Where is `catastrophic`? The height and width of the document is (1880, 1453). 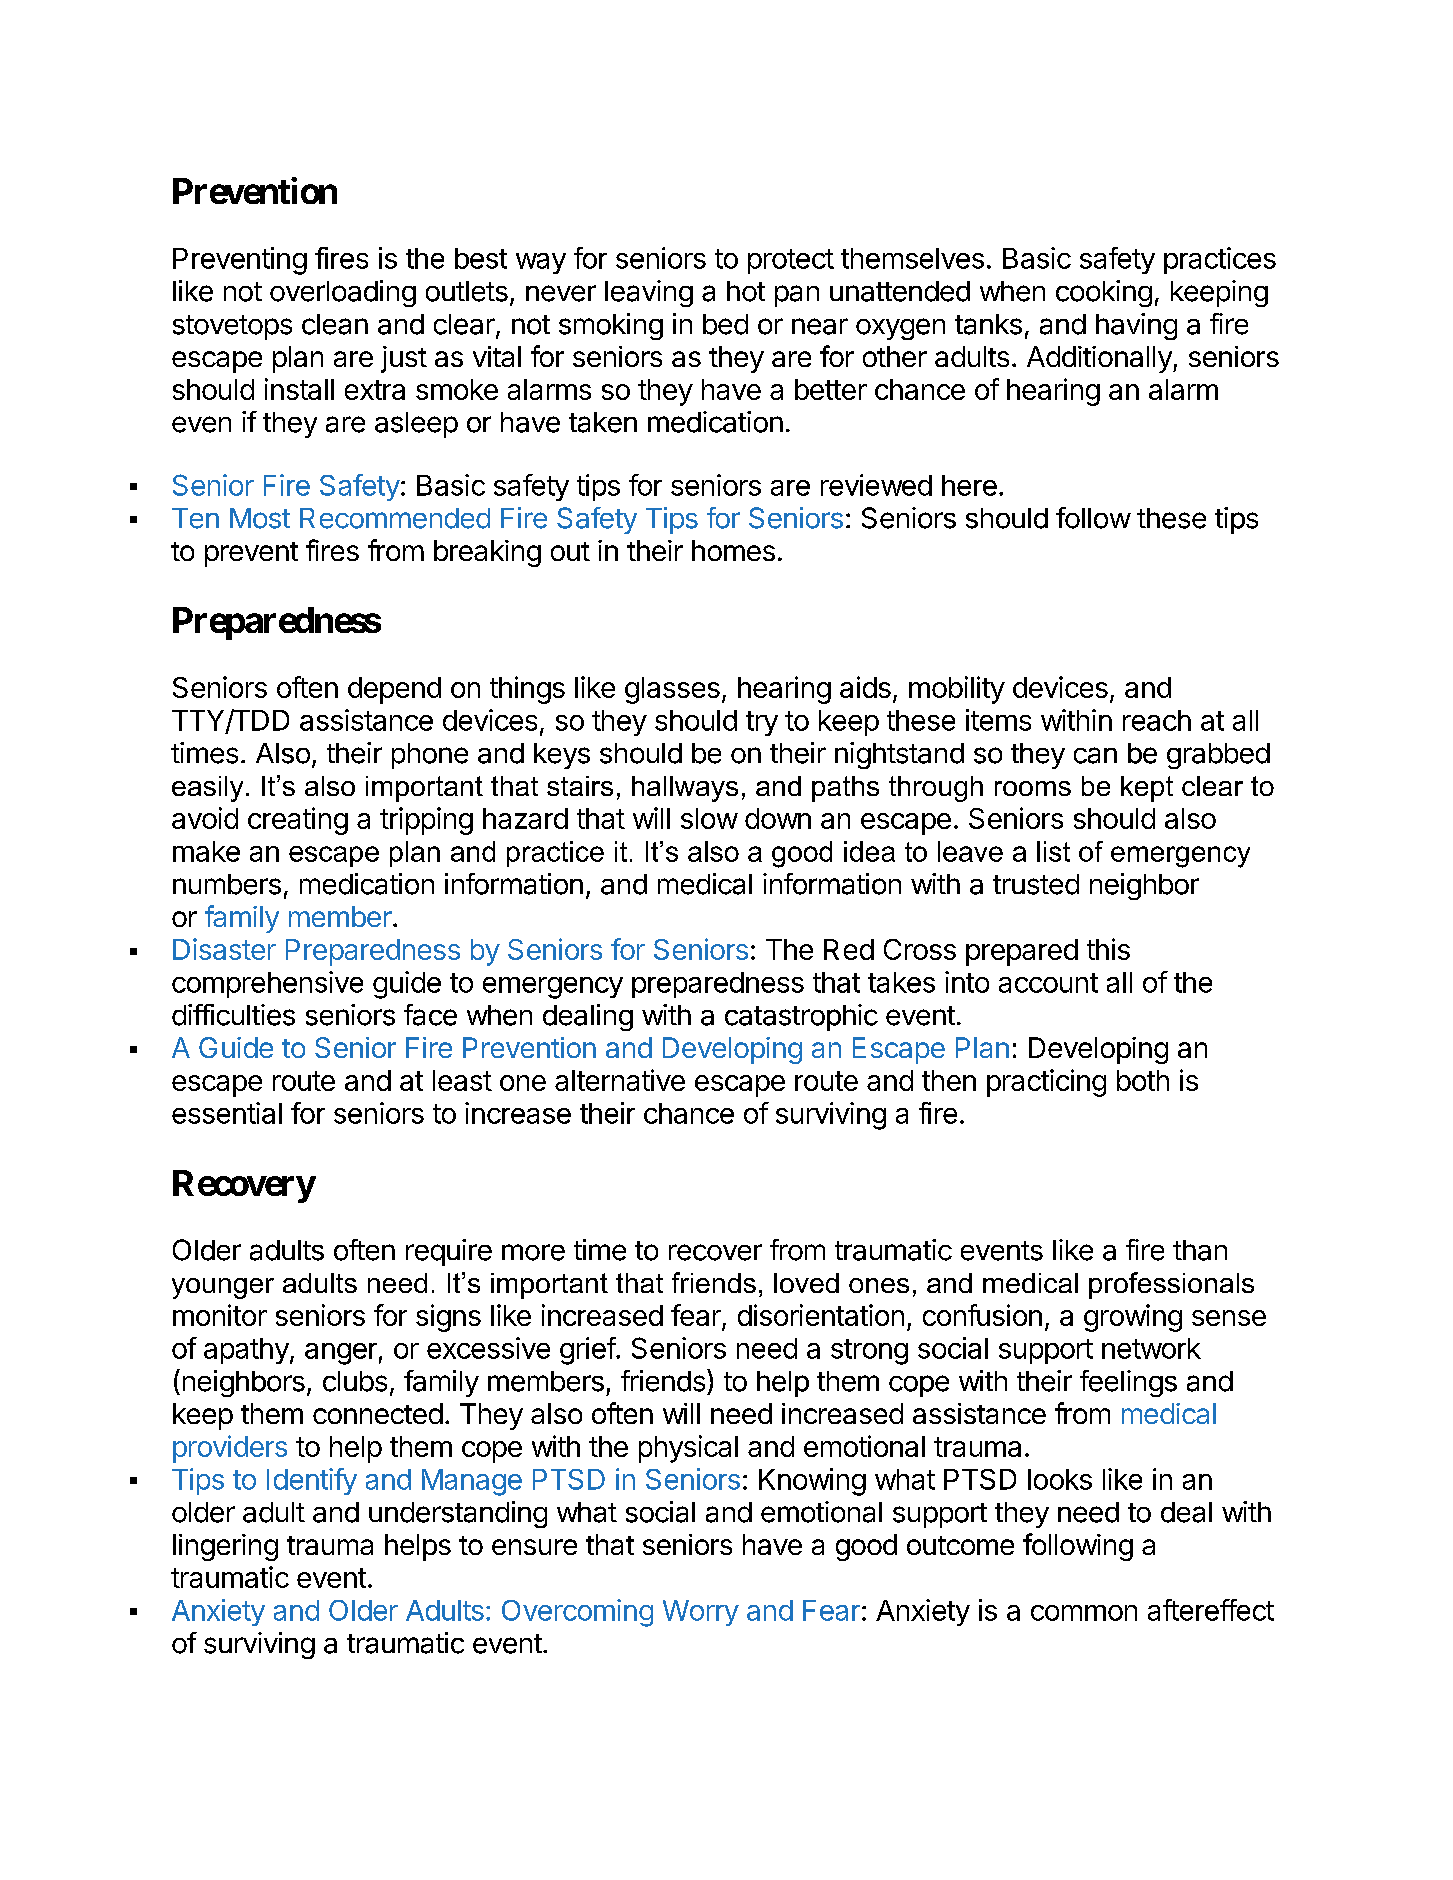
catastrophic is located at coordinates (801, 1017).
